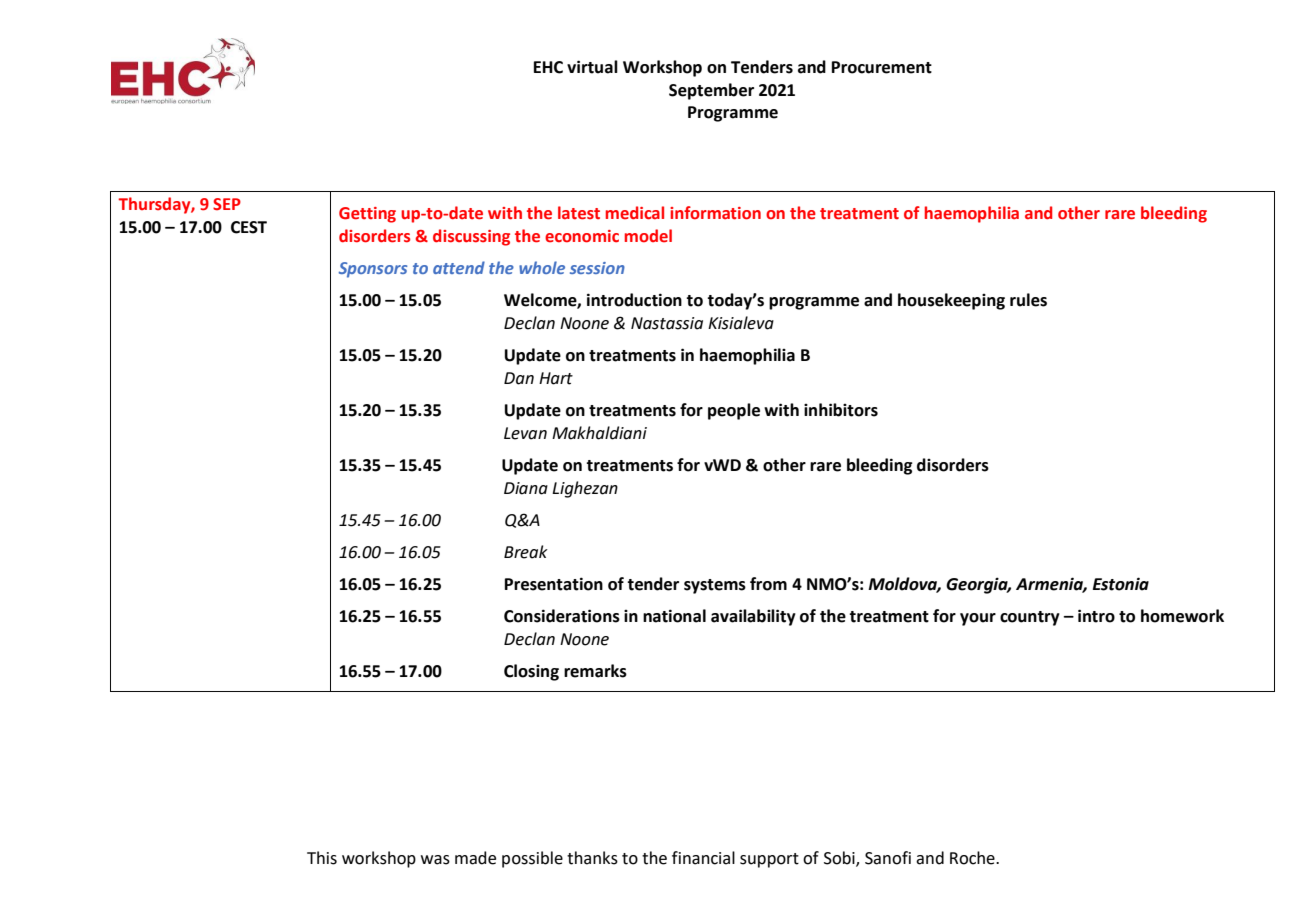 The height and width of the screenshot is (924, 1308). Describe the element at coordinates (648, 236) in the screenshot. I see `model` at that location.
